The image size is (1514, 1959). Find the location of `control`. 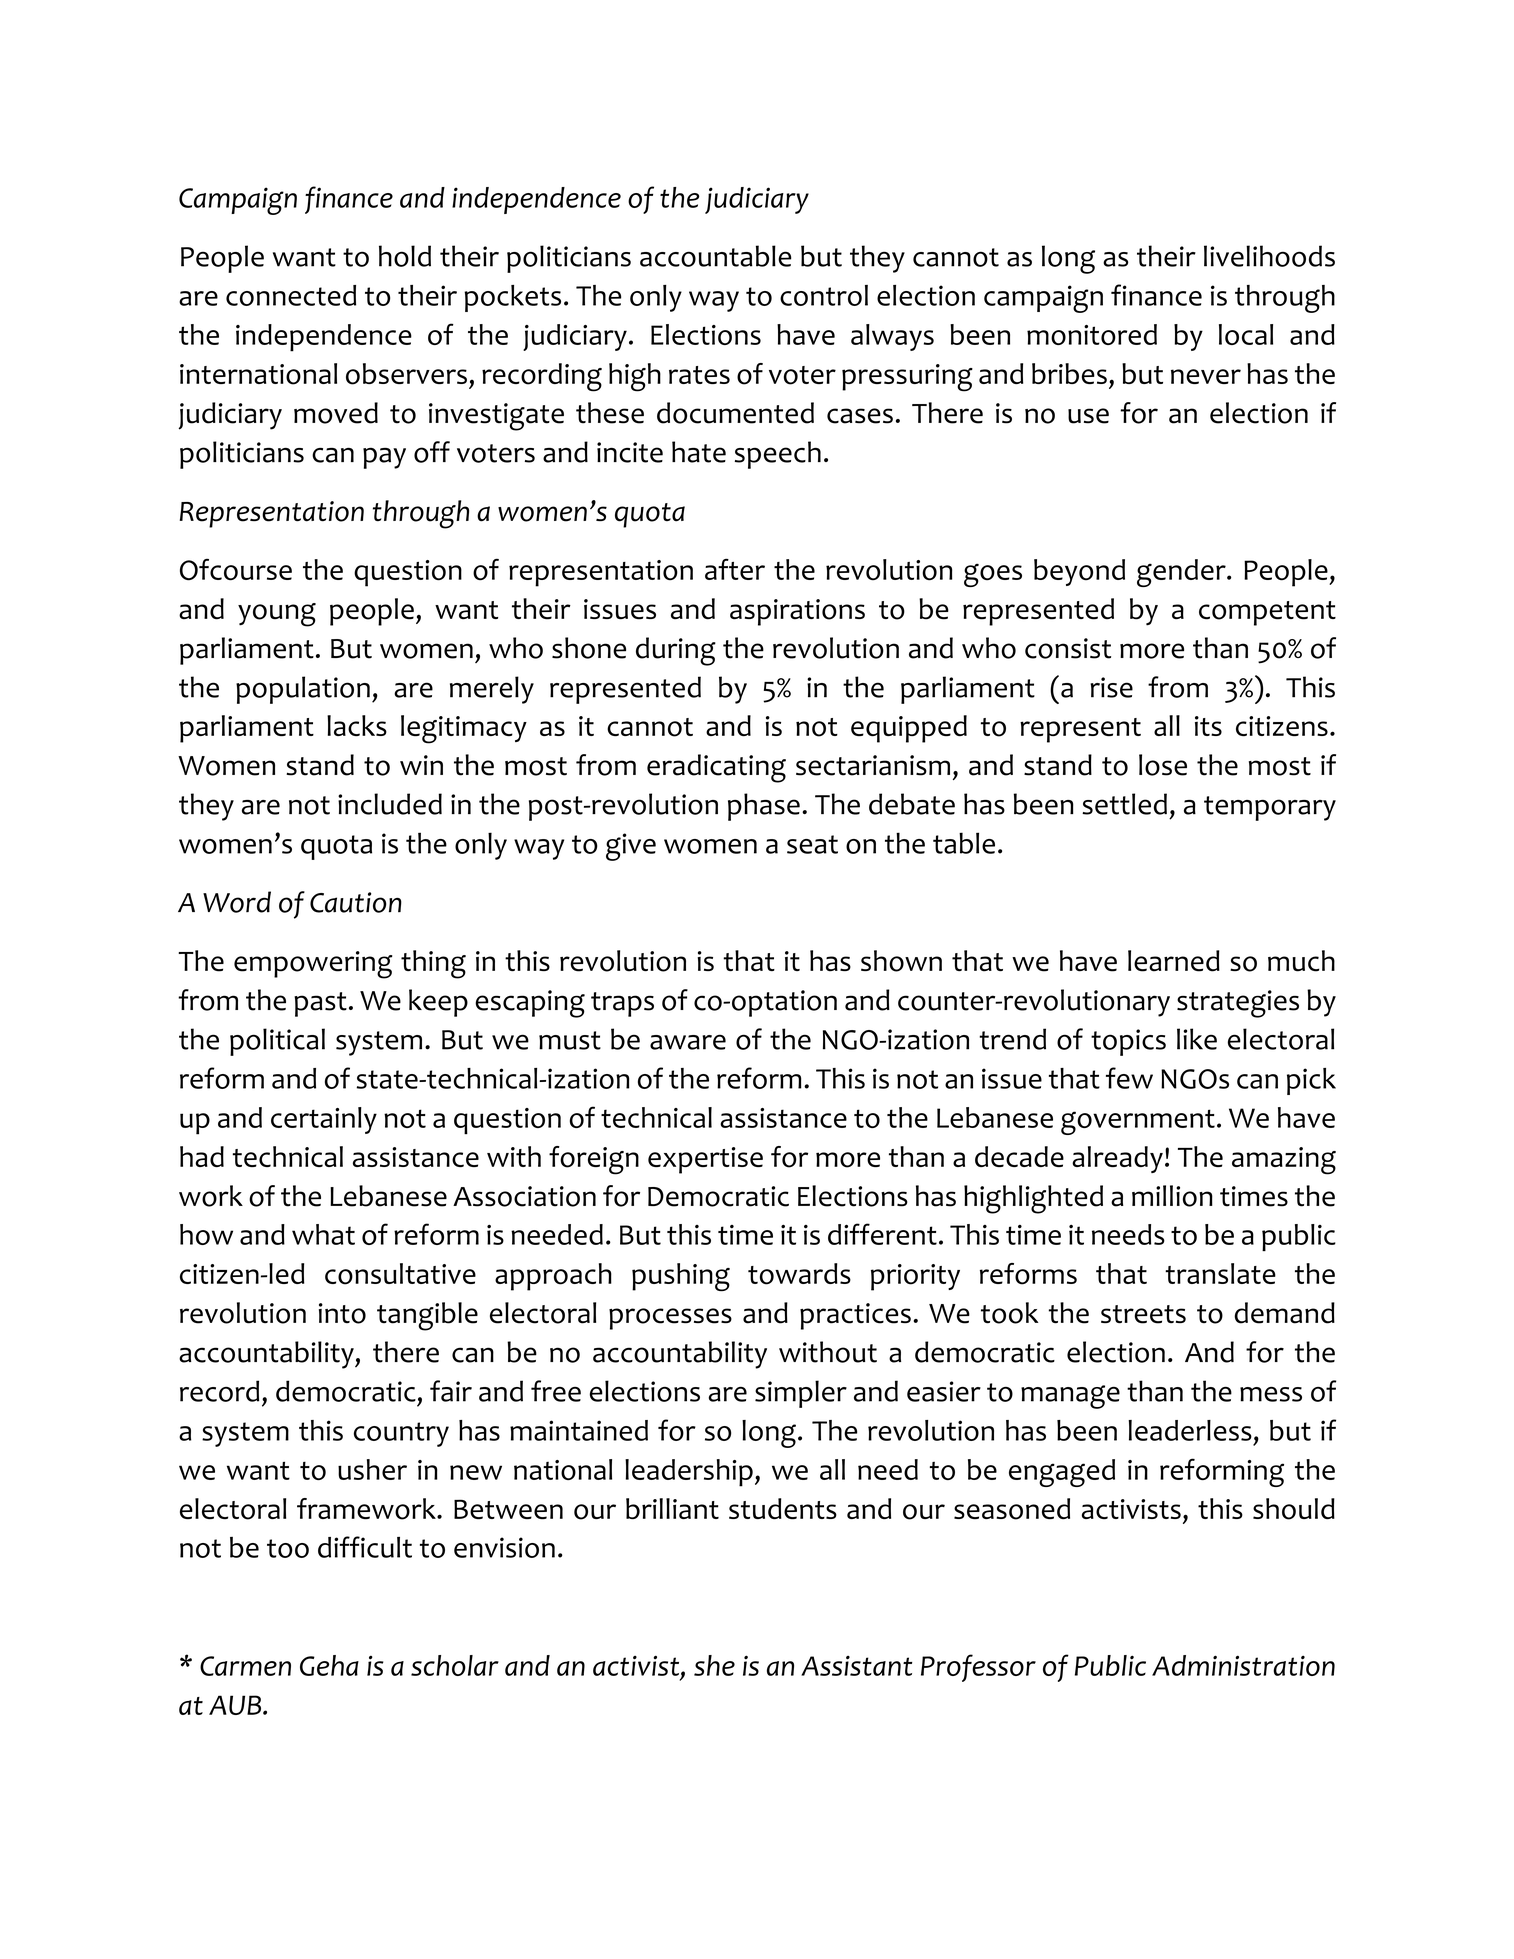

control is located at coordinates (824, 295).
